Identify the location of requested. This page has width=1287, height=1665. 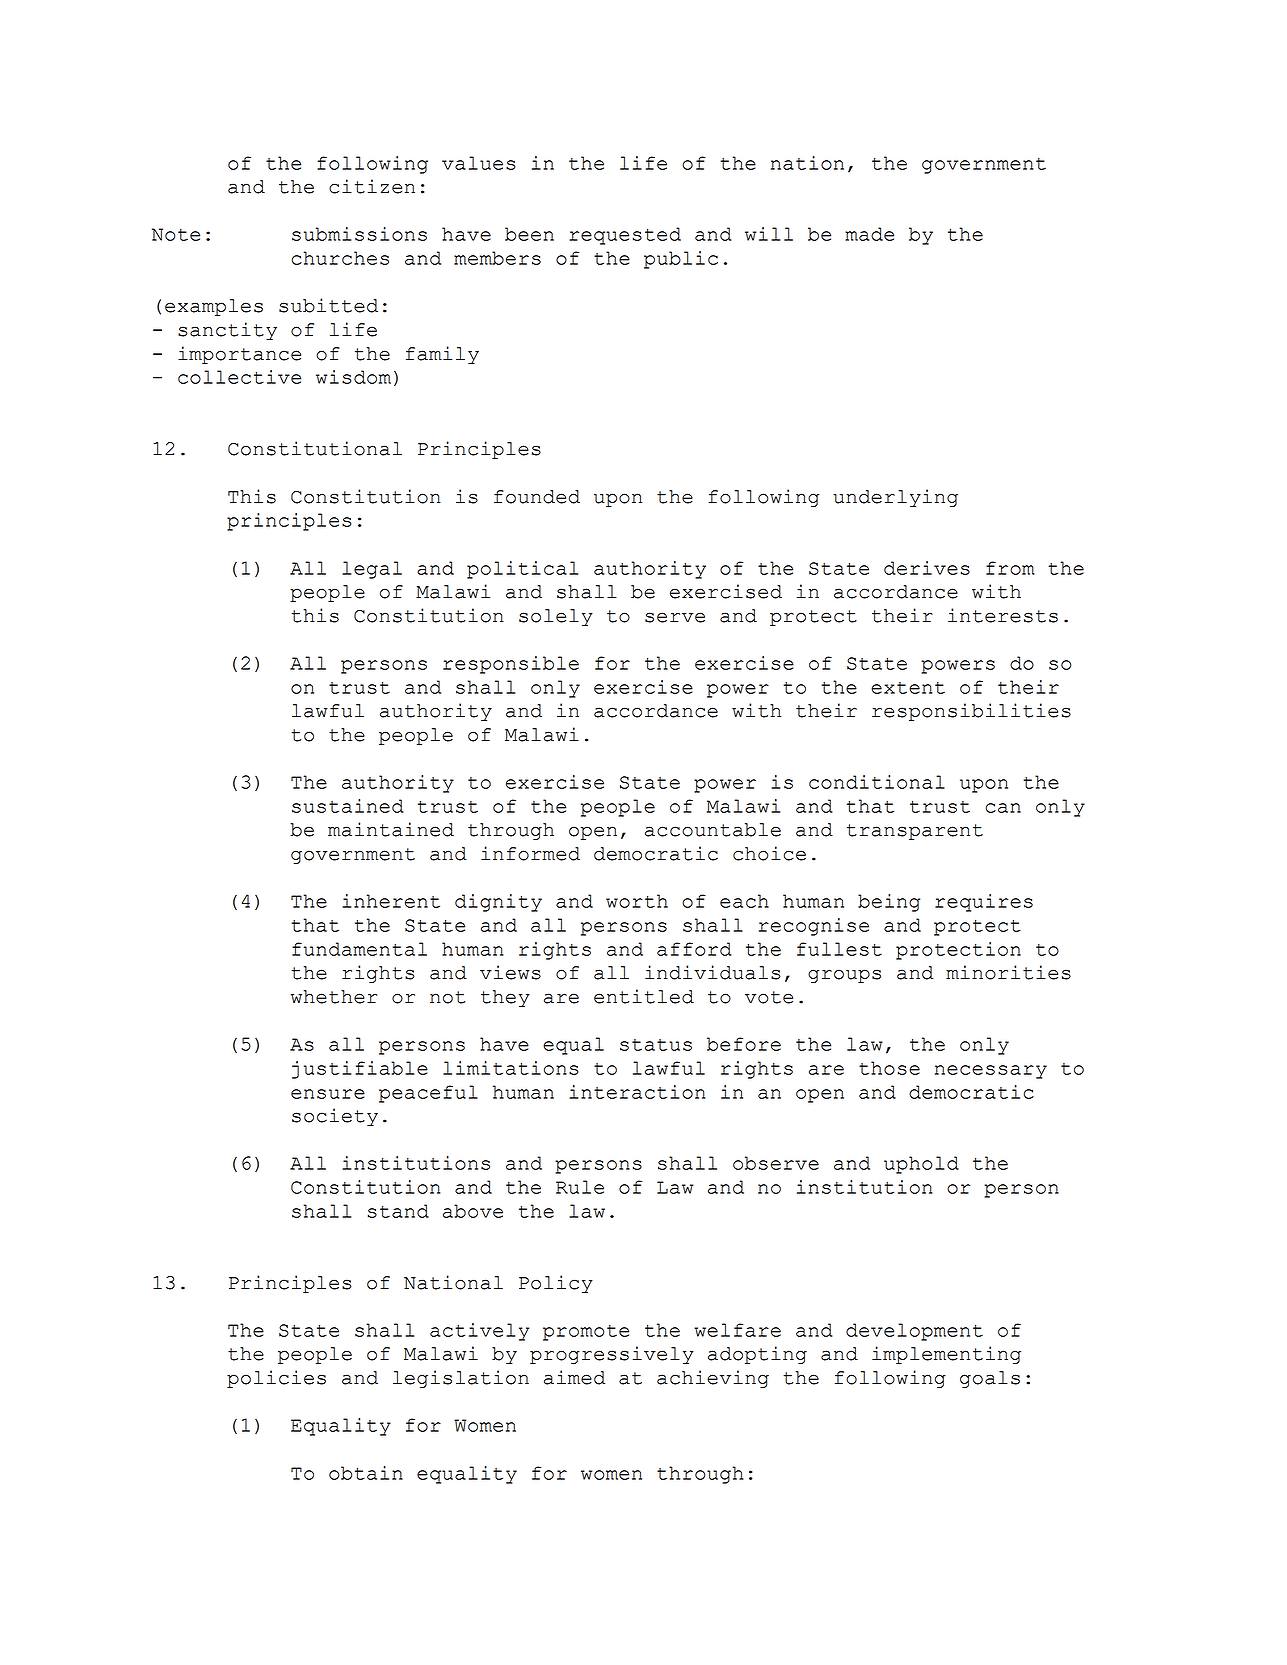
(625, 236).
